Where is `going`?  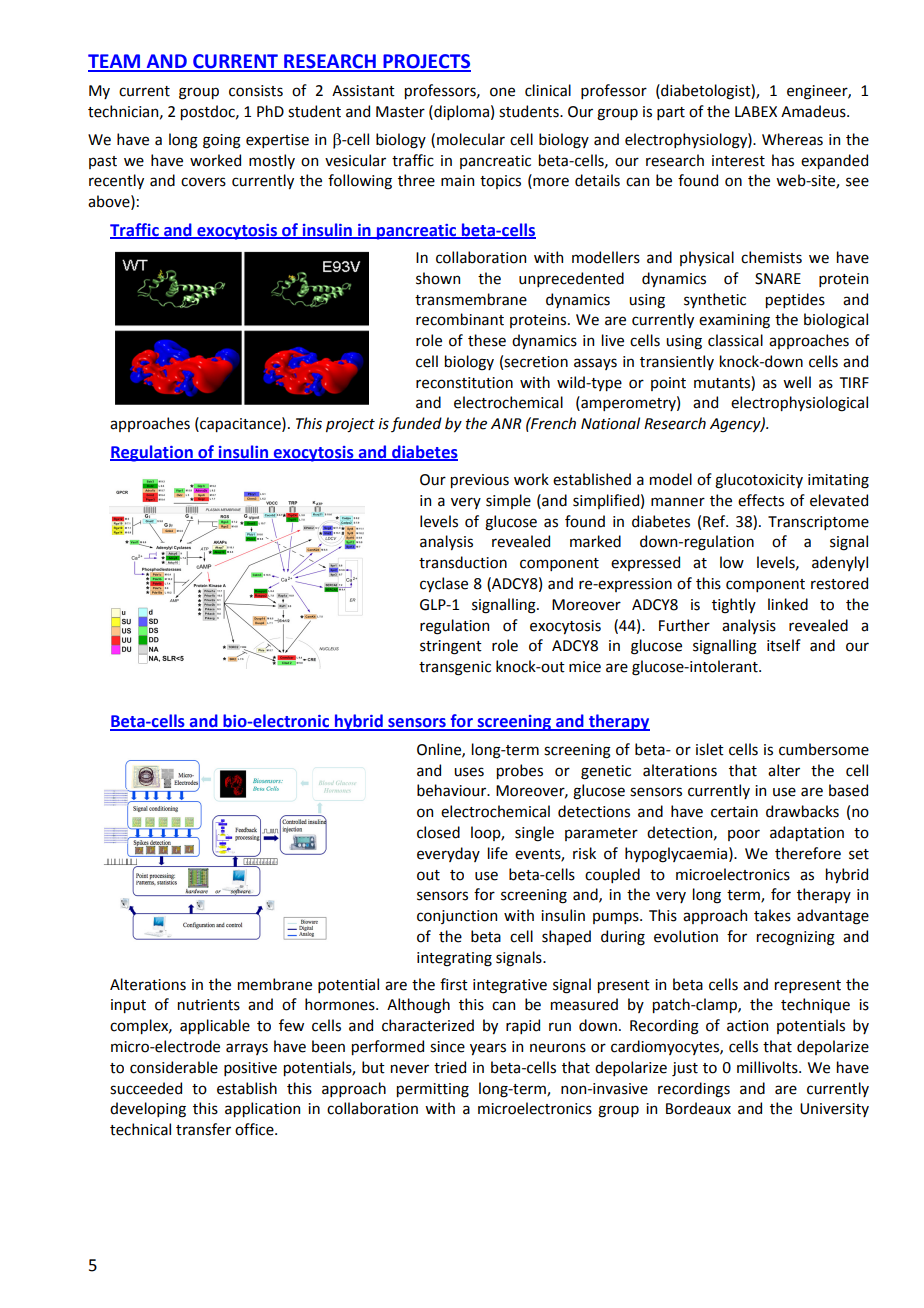 going is located at coordinates (222, 141).
